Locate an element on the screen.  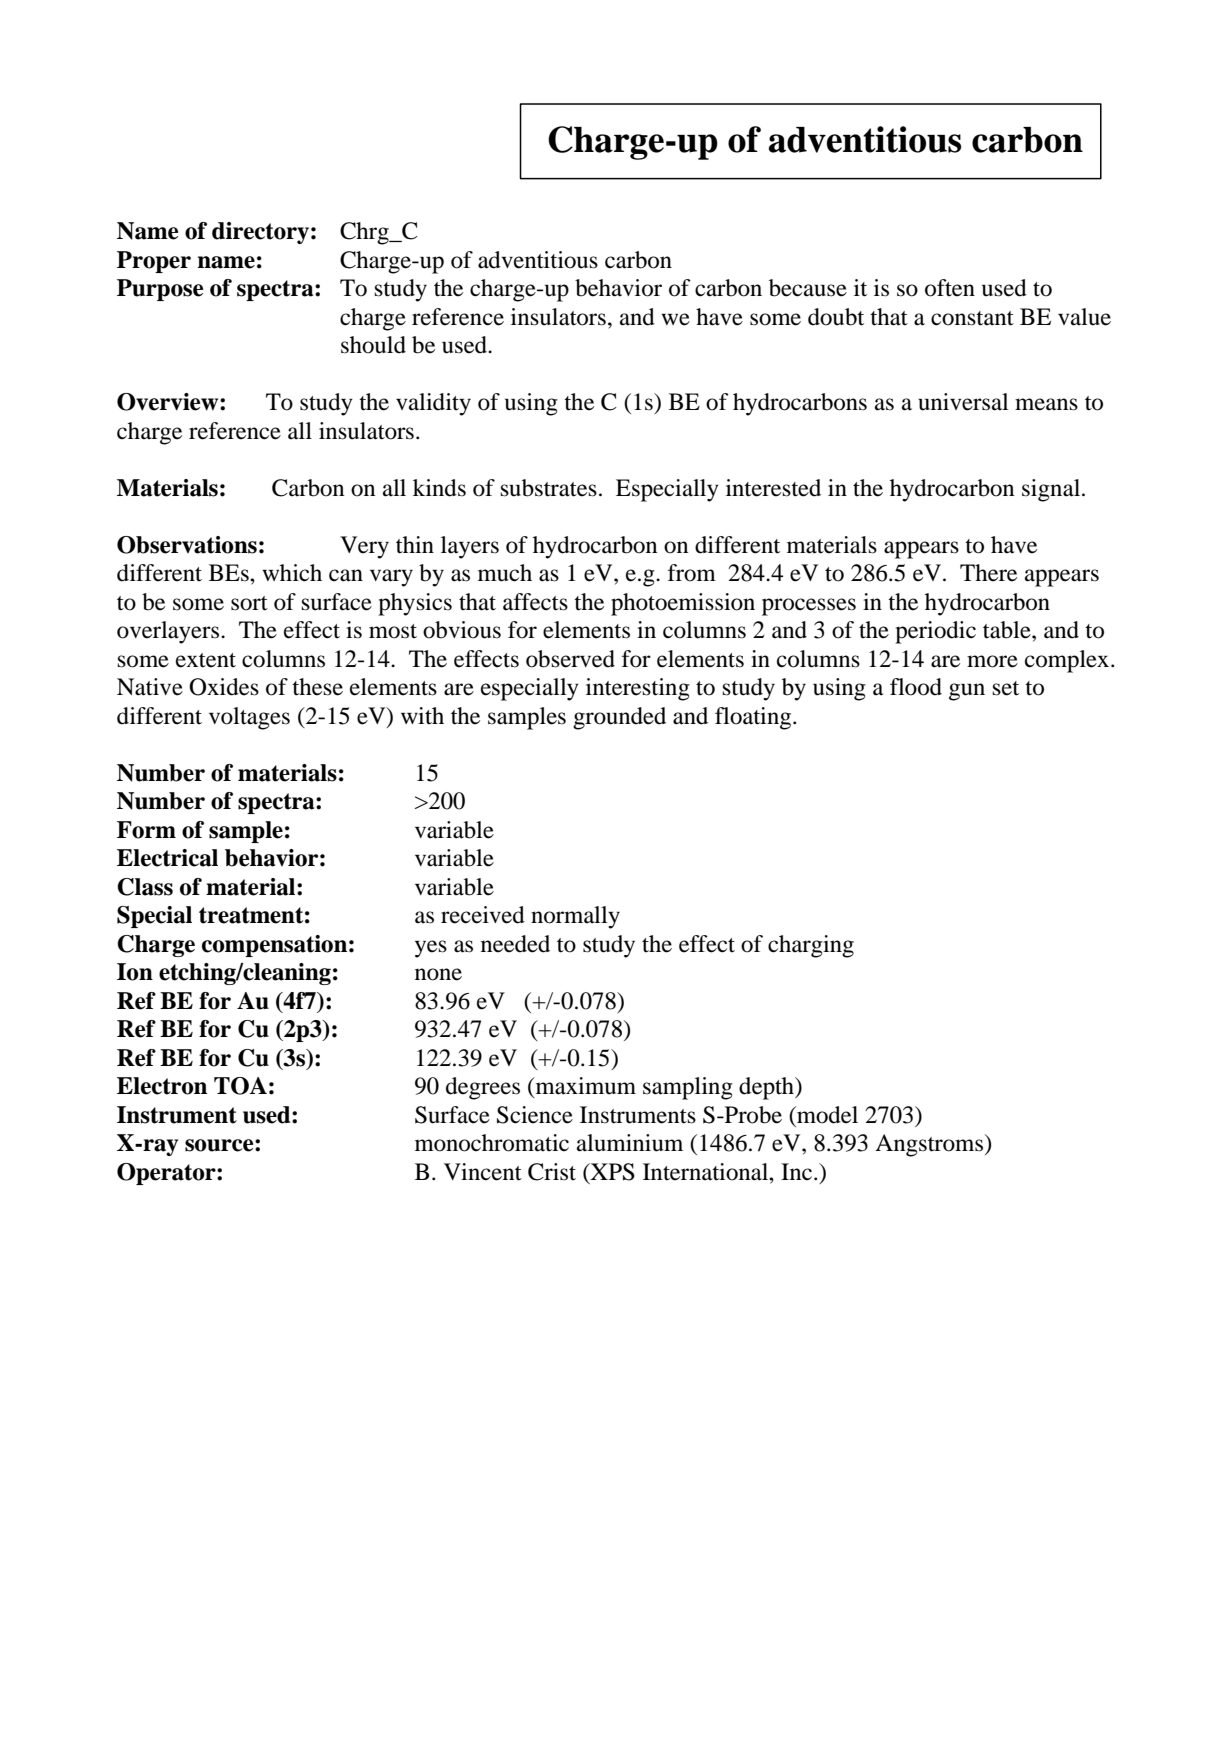
voltages is located at coordinates (249, 718).
